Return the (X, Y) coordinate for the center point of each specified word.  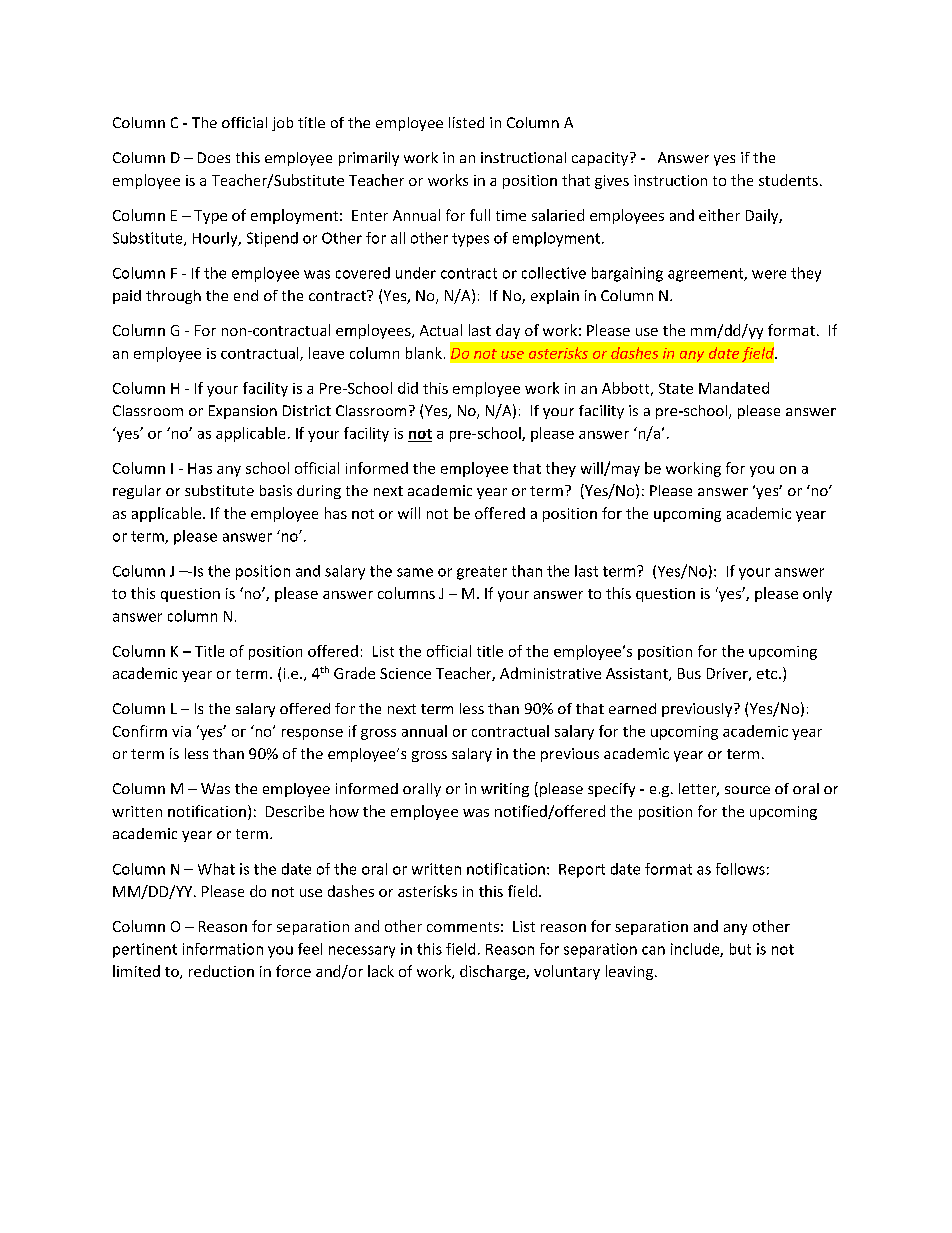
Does (214, 157)
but (740, 949)
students (788, 180)
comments (463, 927)
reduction (221, 971)
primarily (369, 159)
